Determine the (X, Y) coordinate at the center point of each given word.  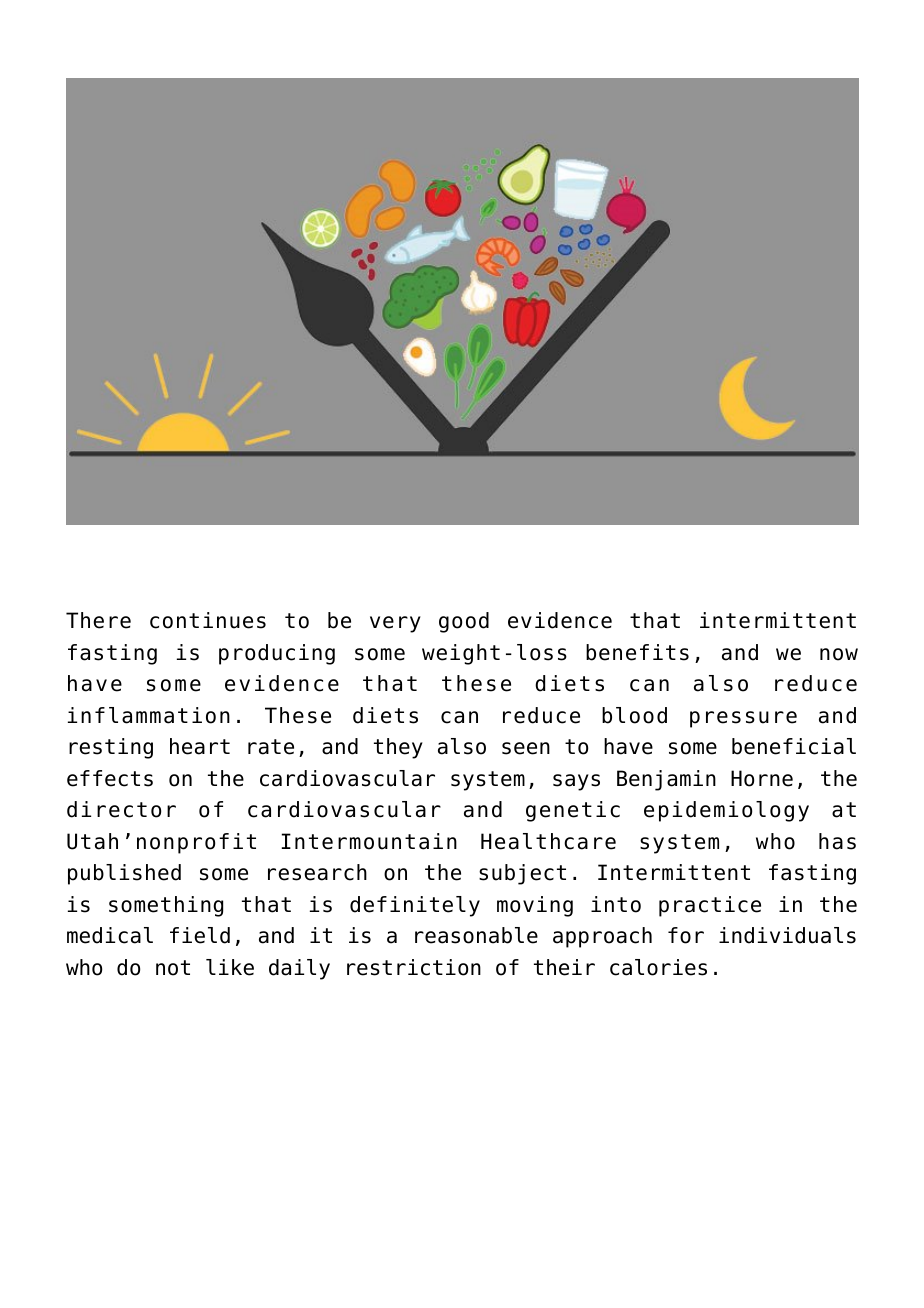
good (464, 622)
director (121, 809)
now (839, 654)
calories (658, 967)
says (576, 782)
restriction (414, 967)
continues (208, 620)
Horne (762, 778)
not (173, 968)
